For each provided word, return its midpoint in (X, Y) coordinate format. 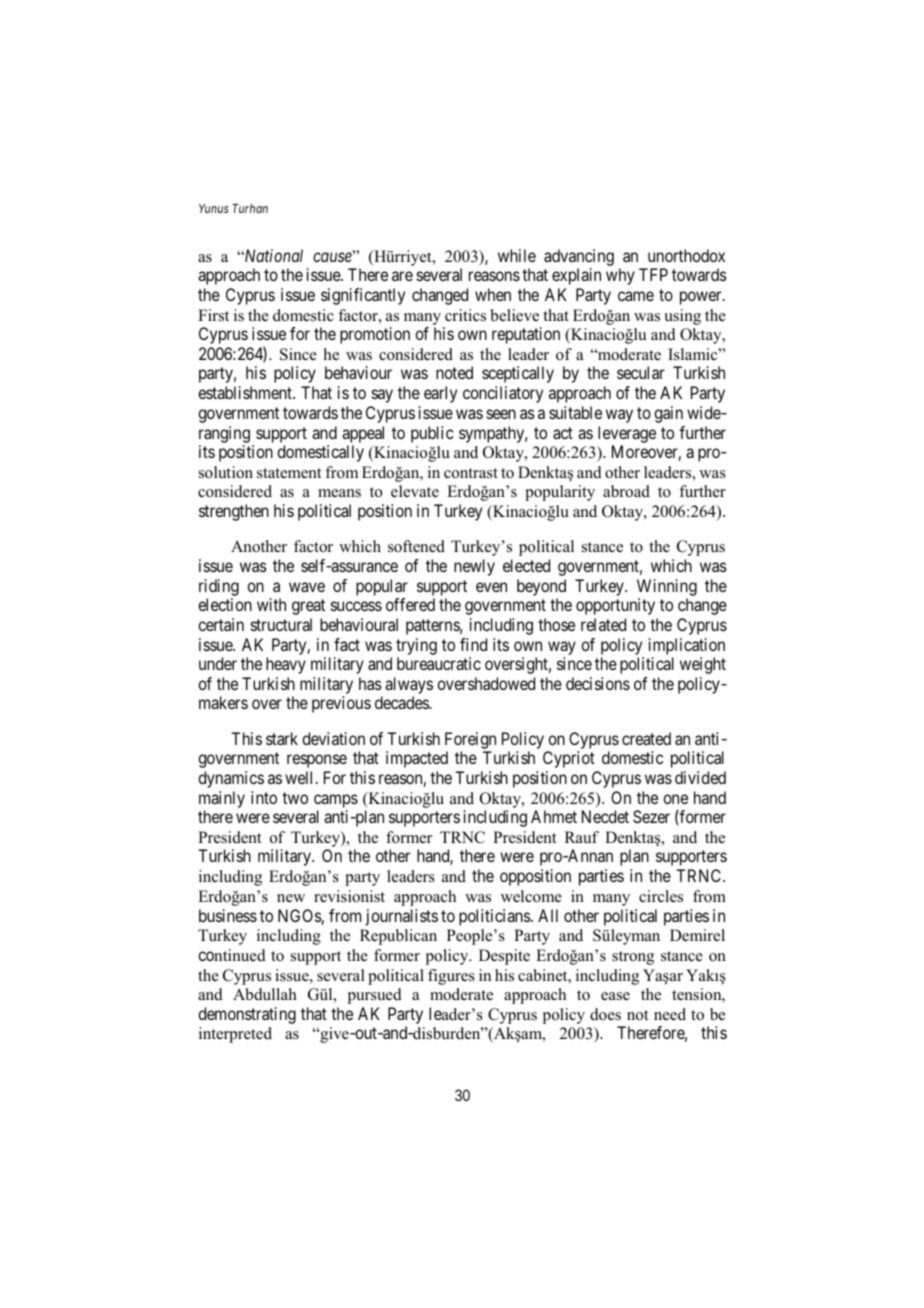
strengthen (234, 512)
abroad (626, 491)
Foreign (470, 740)
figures (451, 977)
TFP (653, 274)
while (517, 255)
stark (282, 738)
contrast (471, 473)
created (646, 738)
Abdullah (265, 994)
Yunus (214, 208)
